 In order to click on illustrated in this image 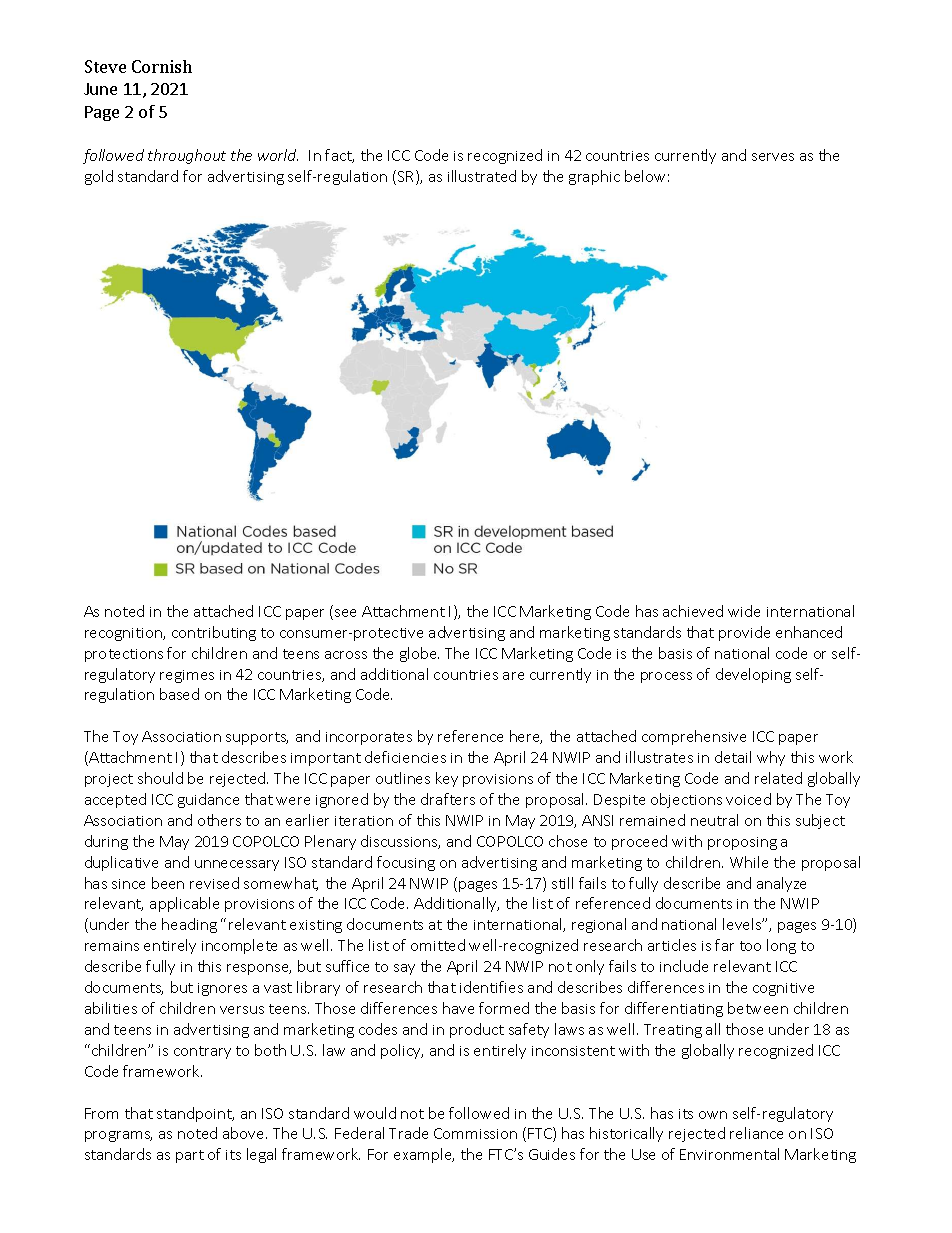, I will do `click(482, 176)`.
